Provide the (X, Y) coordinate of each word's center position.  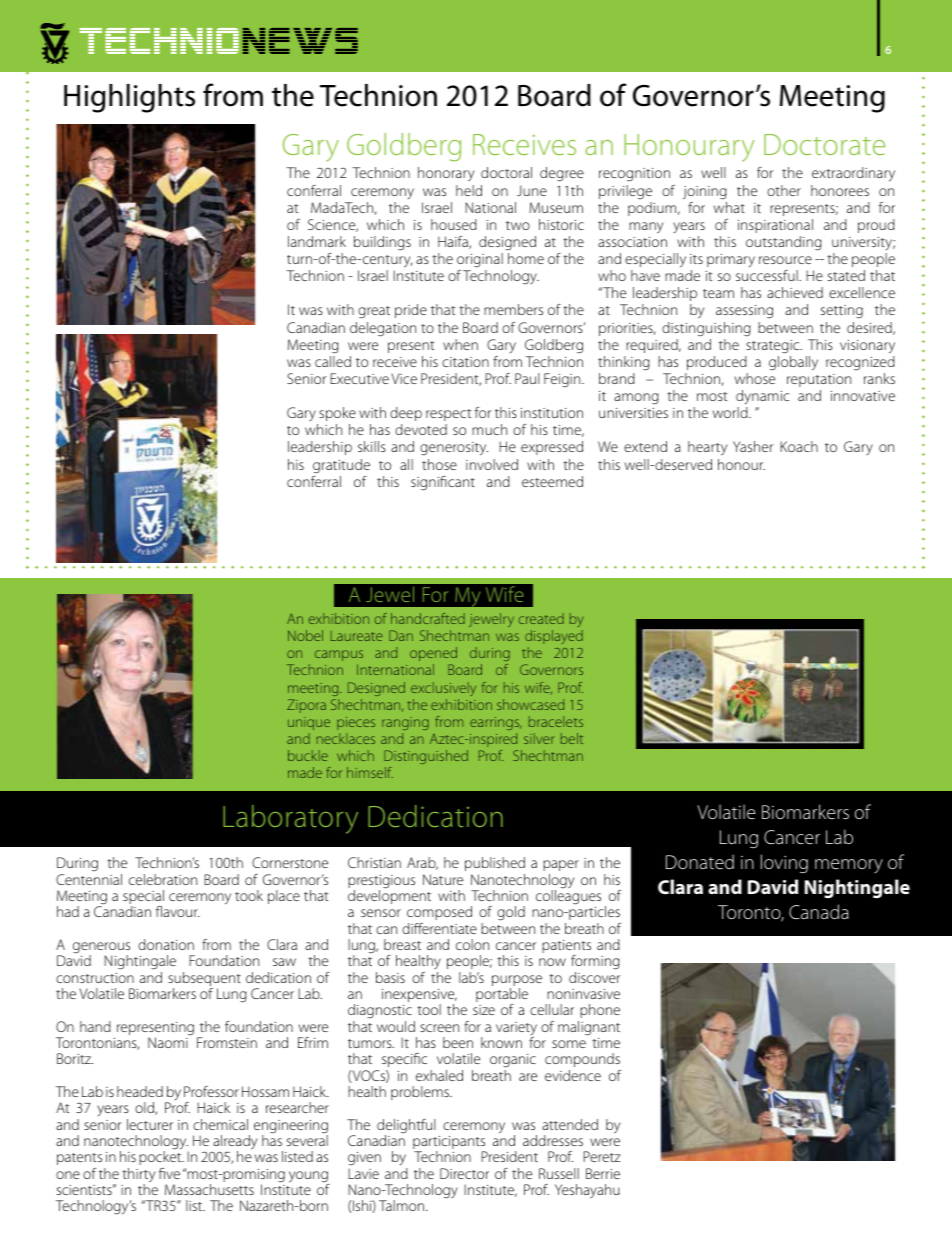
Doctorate (824, 144)
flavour (178, 911)
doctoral (506, 172)
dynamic (763, 397)
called (333, 361)
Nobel (305, 635)
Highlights (129, 98)
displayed (554, 639)
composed (439, 913)
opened (433, 654)
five (169, 1173)
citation (465, 362)
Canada (819, 911)
